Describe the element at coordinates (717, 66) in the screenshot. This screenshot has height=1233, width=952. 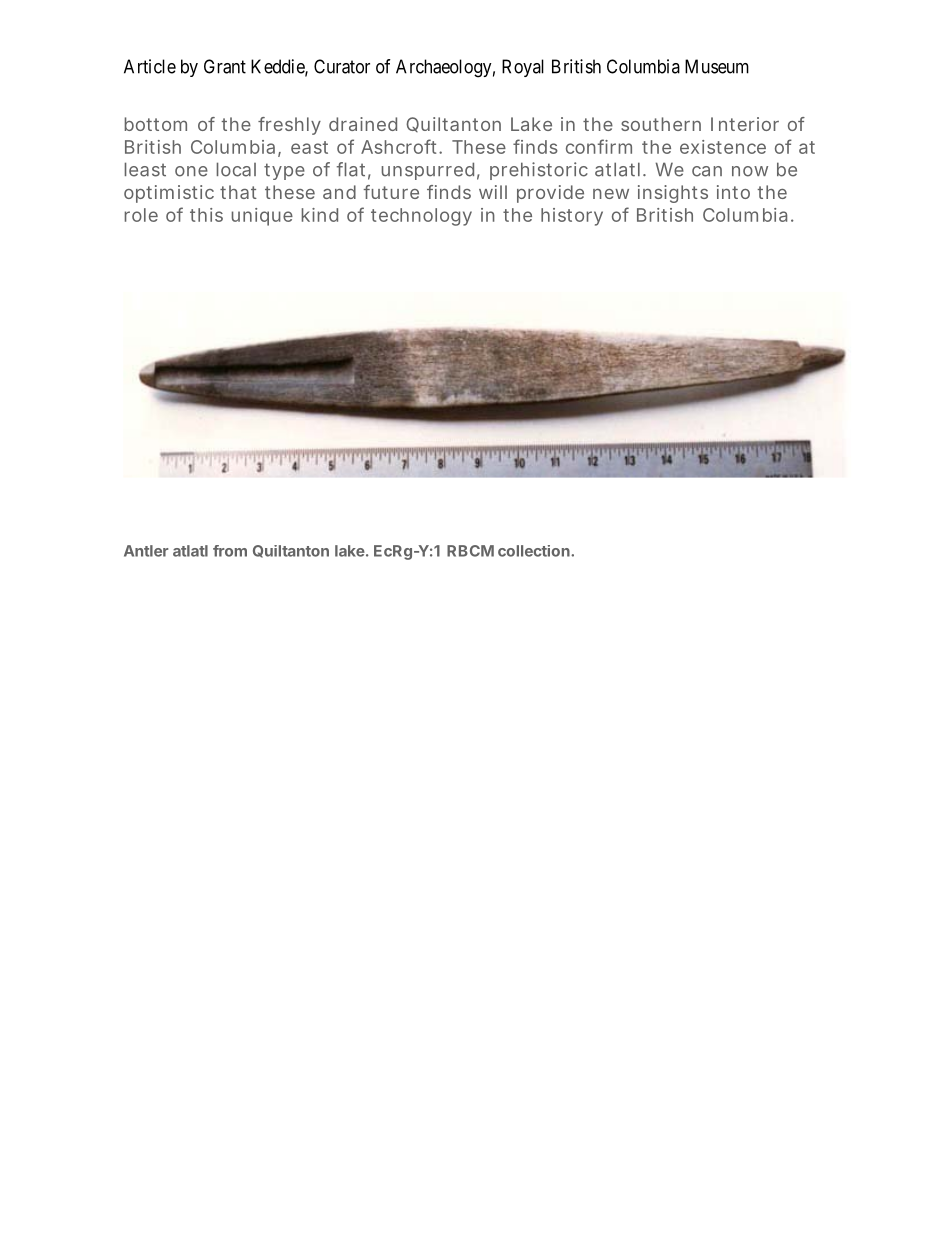
I see `Museum` at that location.
